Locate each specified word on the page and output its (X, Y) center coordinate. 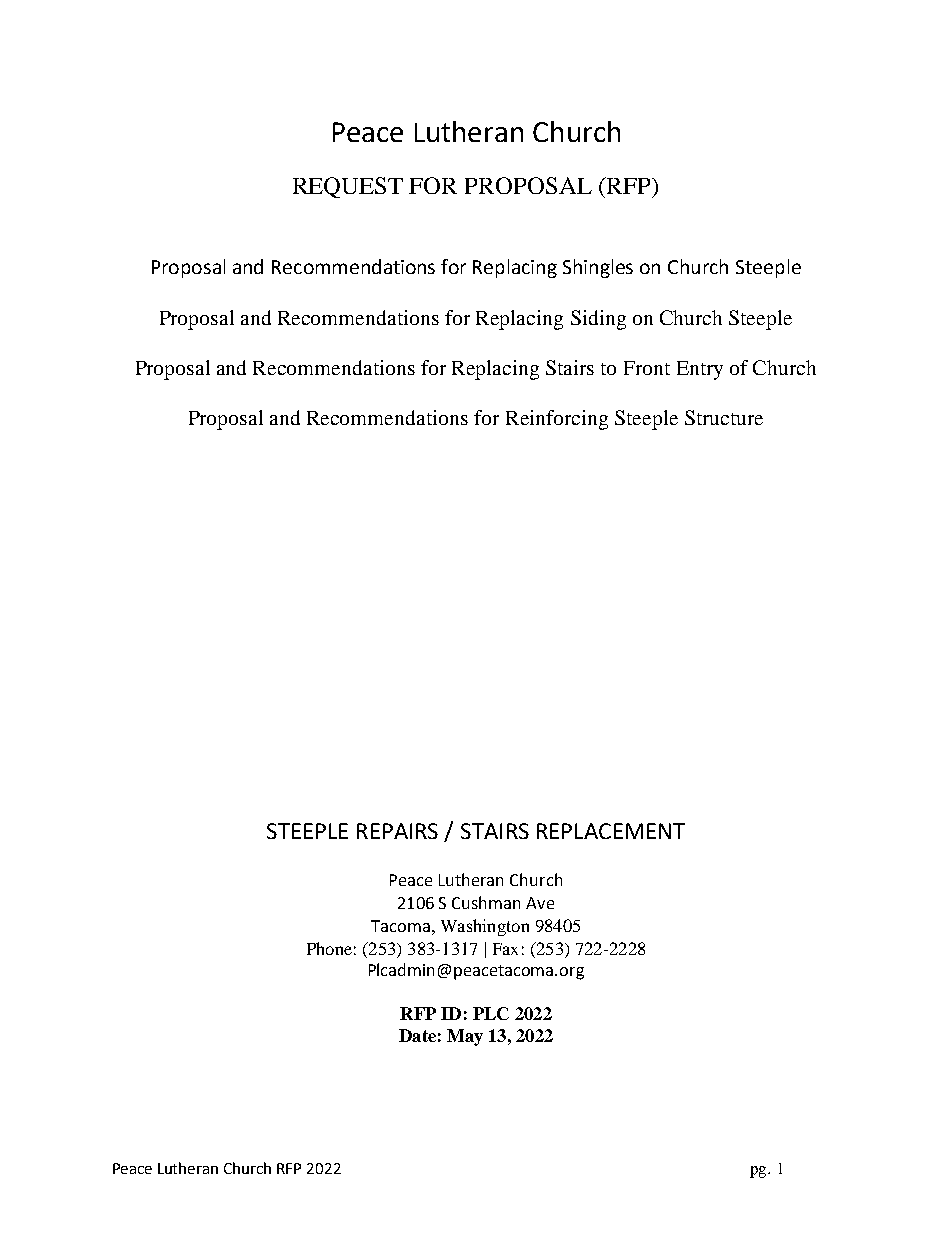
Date (417, 1035)
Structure (724, 417)
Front (647, 368)
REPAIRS (397, 831)
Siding (598, 320)
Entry (700, 370)
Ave (540, 903)
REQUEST (348, 187)
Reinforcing (557, 420)
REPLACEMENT (611, 831)
